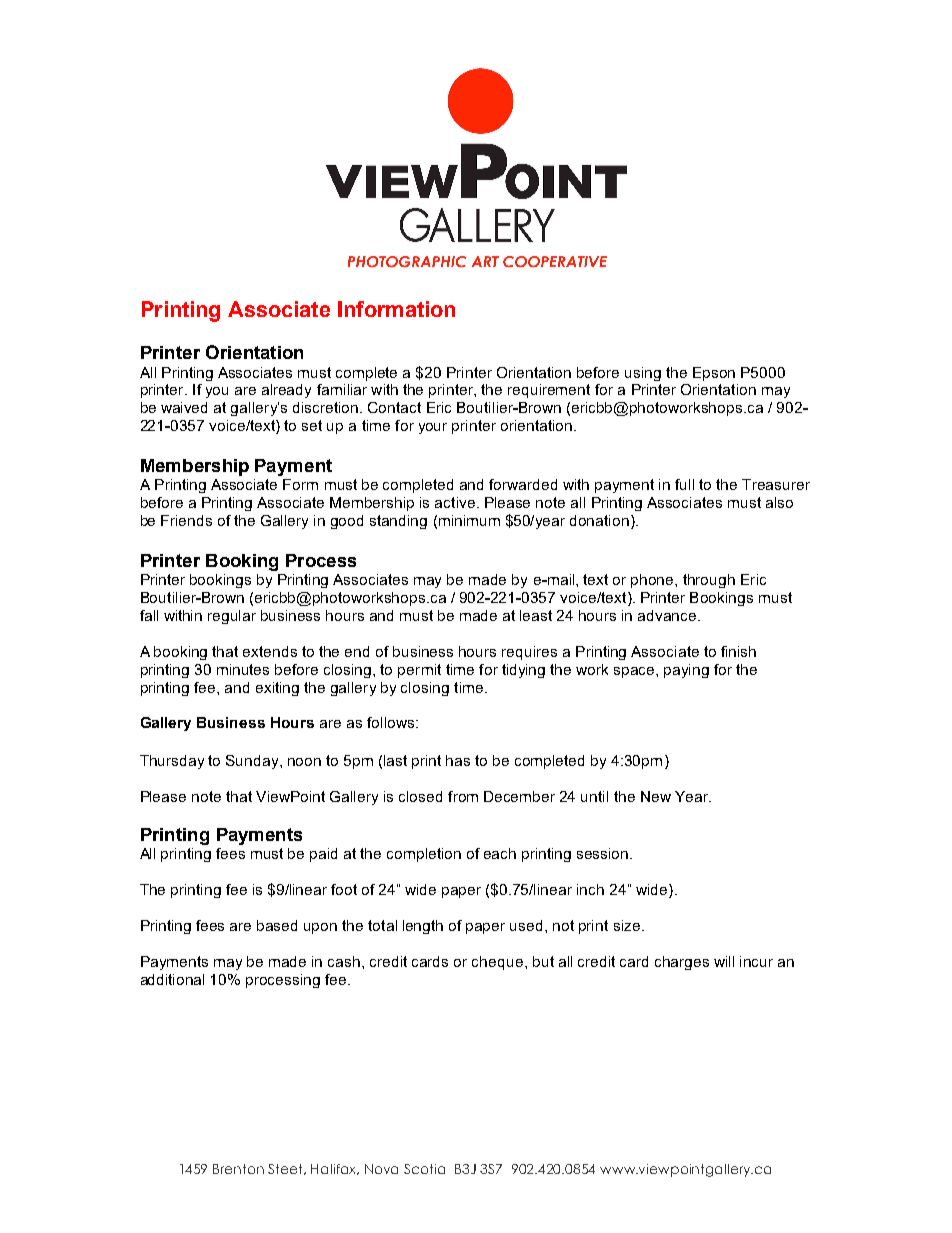 The image size is (952, 1233). What do you see at coordinates (714, 374) in the document?
I see `Epson` at bounding box center [714, 374].
